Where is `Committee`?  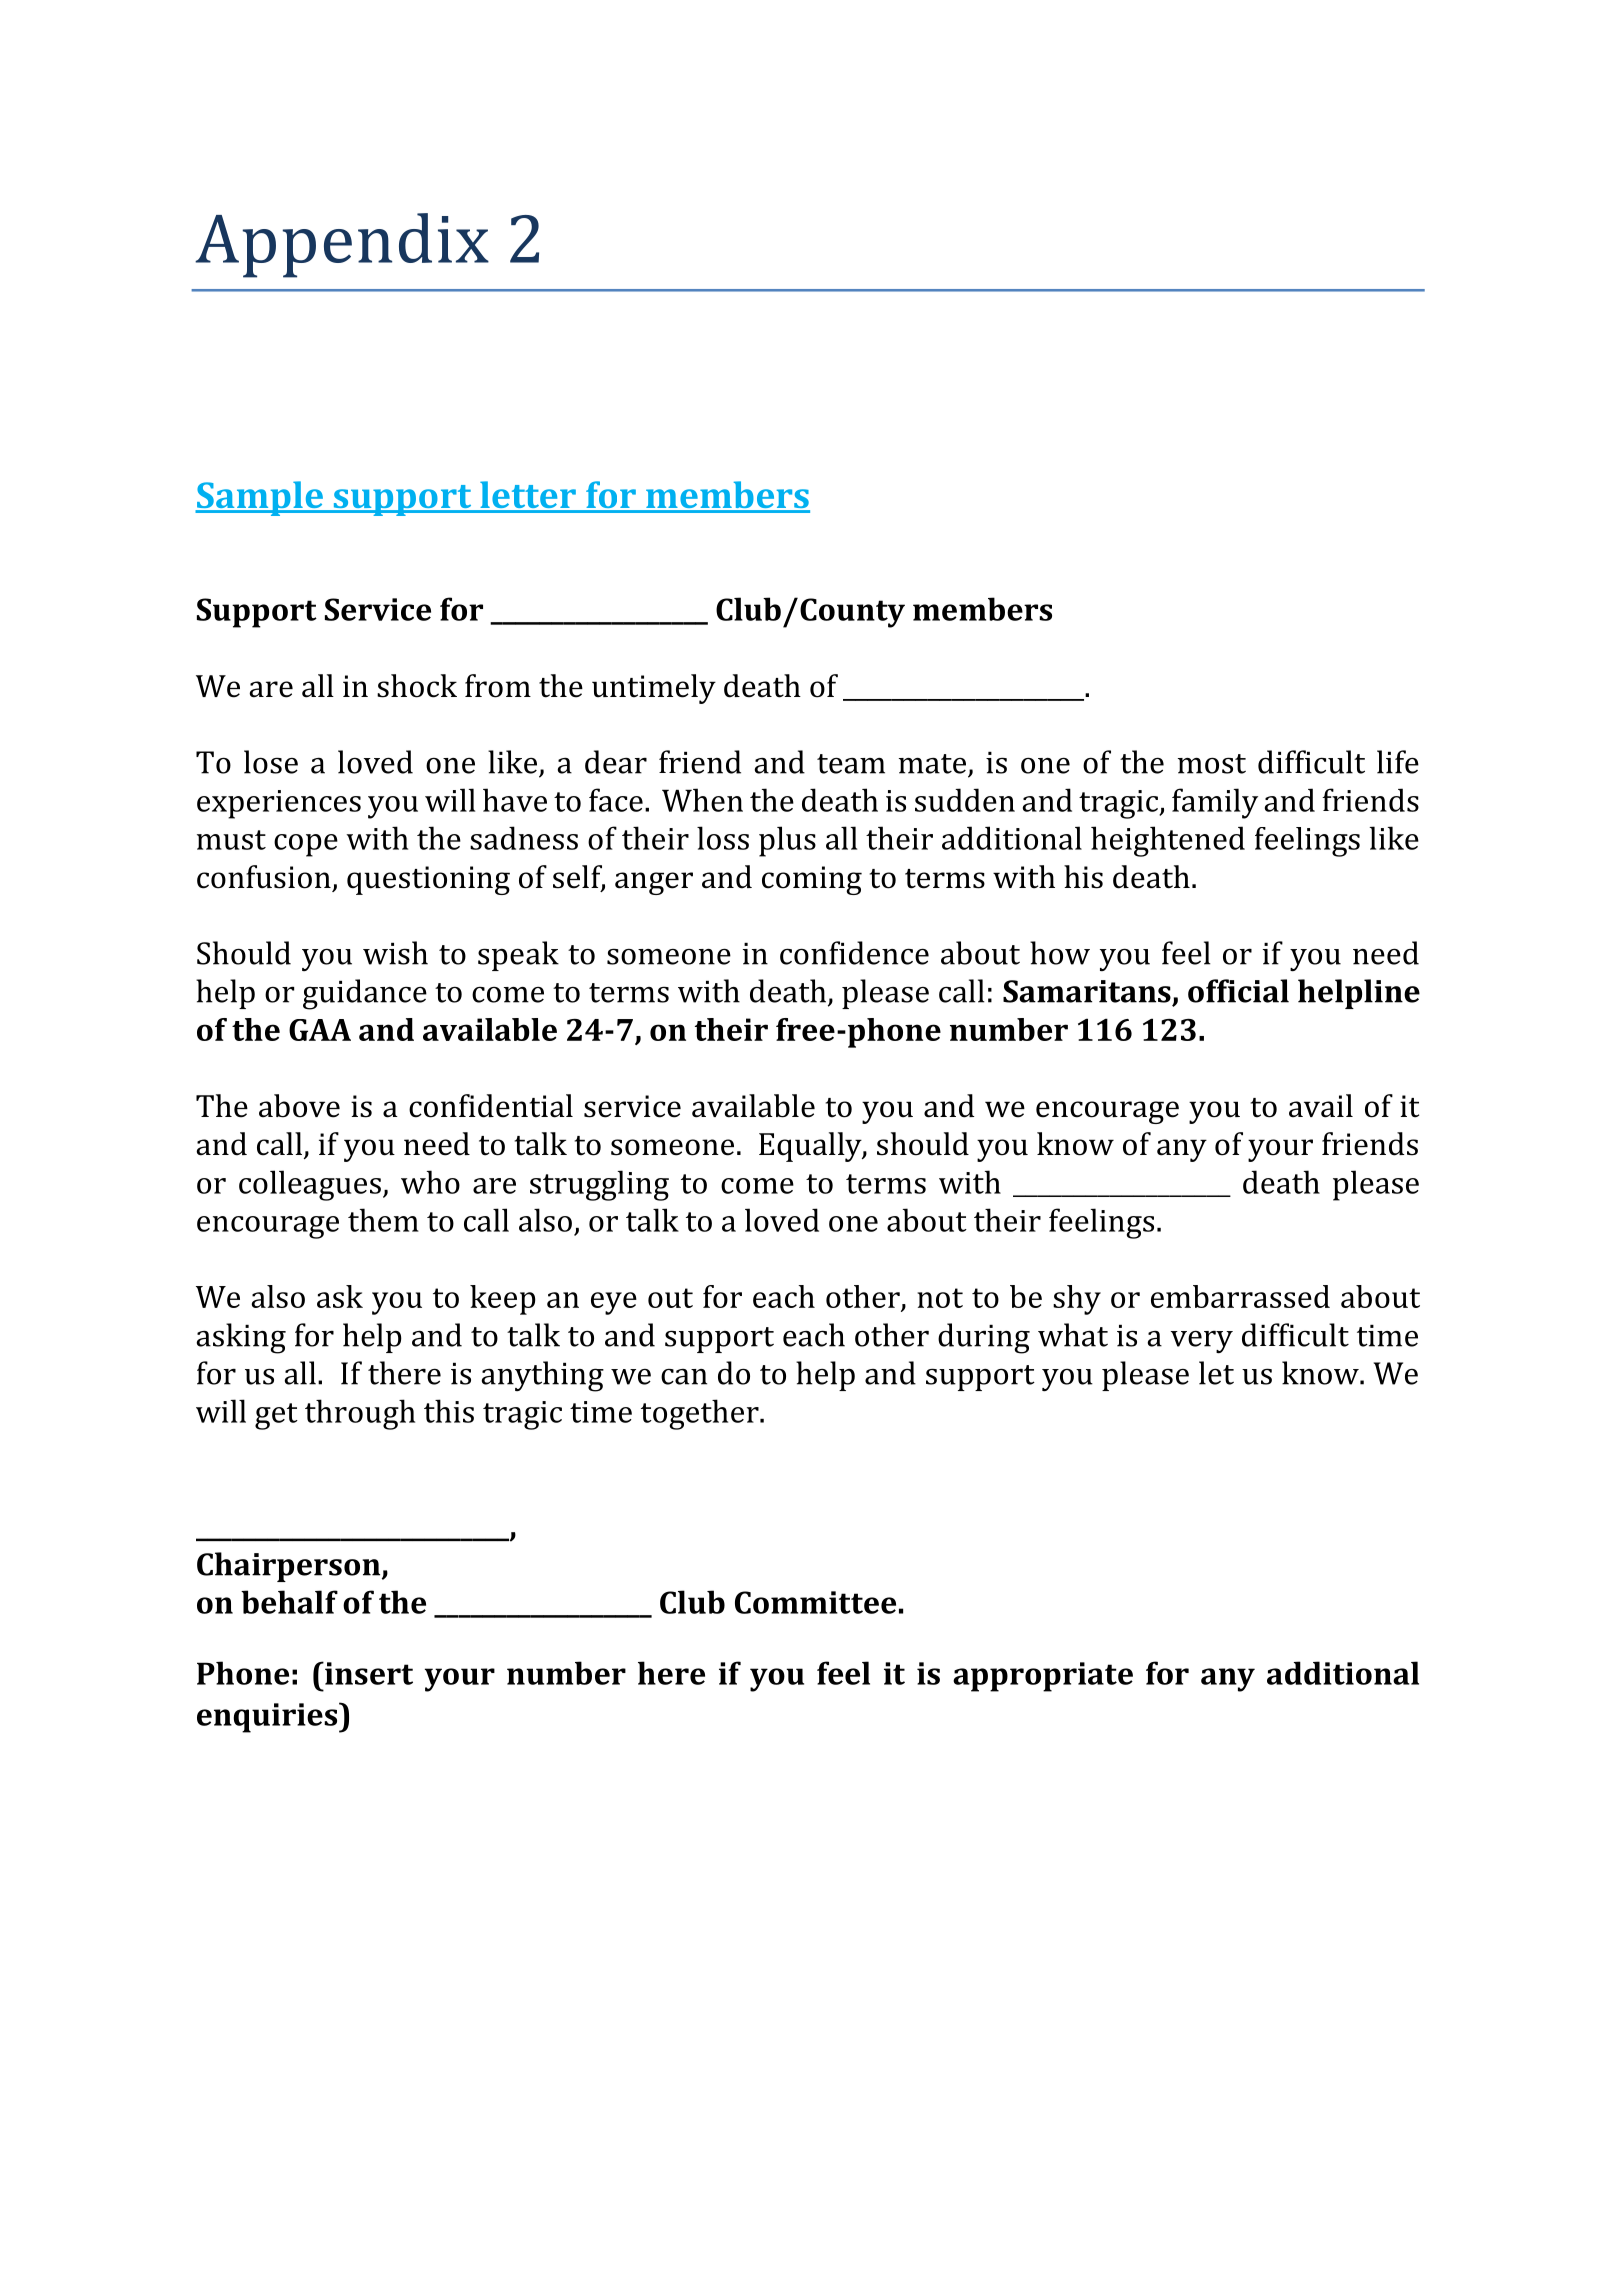
Committee is located at coordinates (815, 1602).
